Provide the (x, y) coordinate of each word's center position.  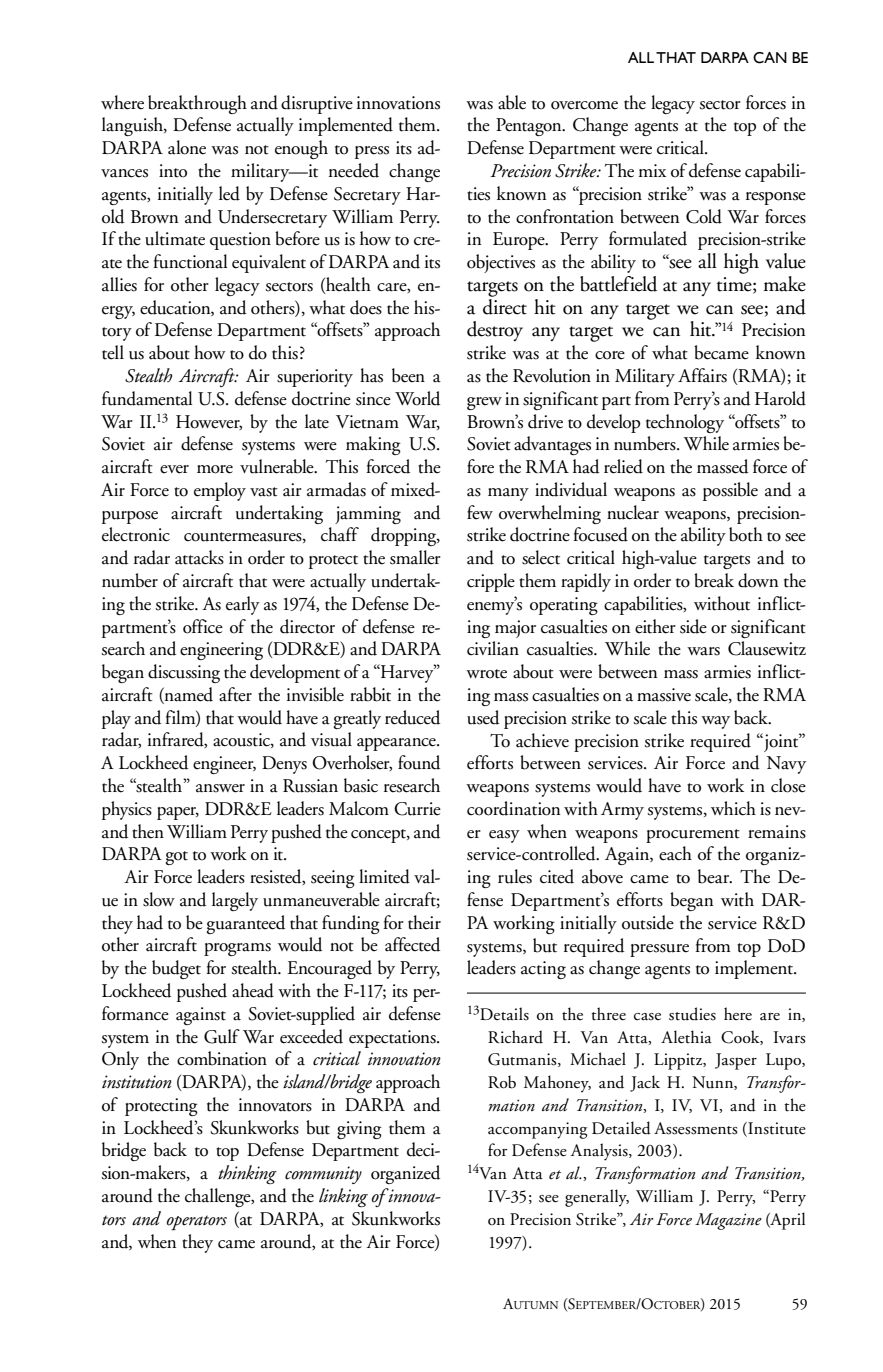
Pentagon (530, 127)
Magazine (728, 1221)
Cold (704, 216)
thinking (247, 1174)
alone (187, 147)
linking (343, 1197)
